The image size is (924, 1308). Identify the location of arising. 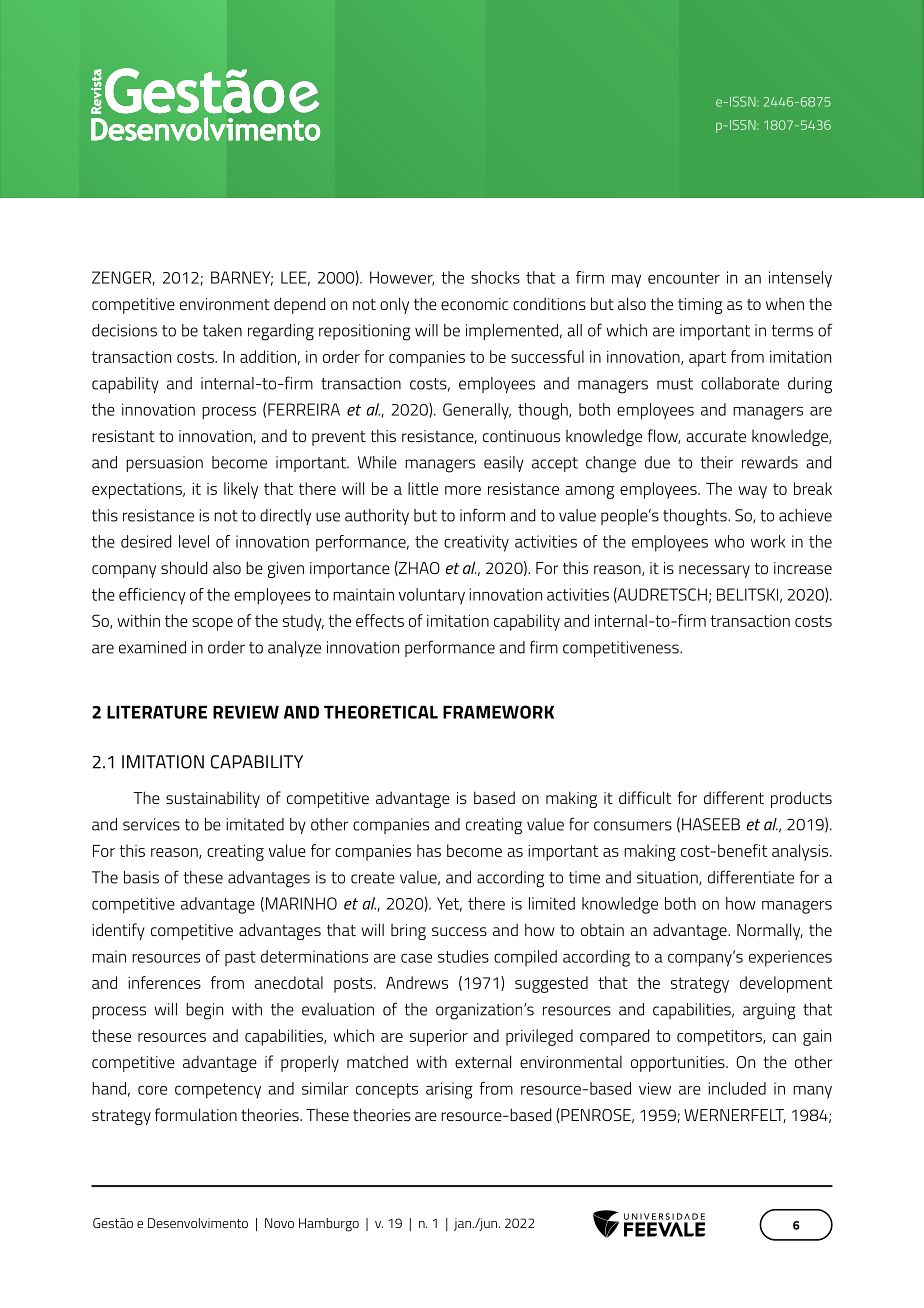
(449, 1090).
